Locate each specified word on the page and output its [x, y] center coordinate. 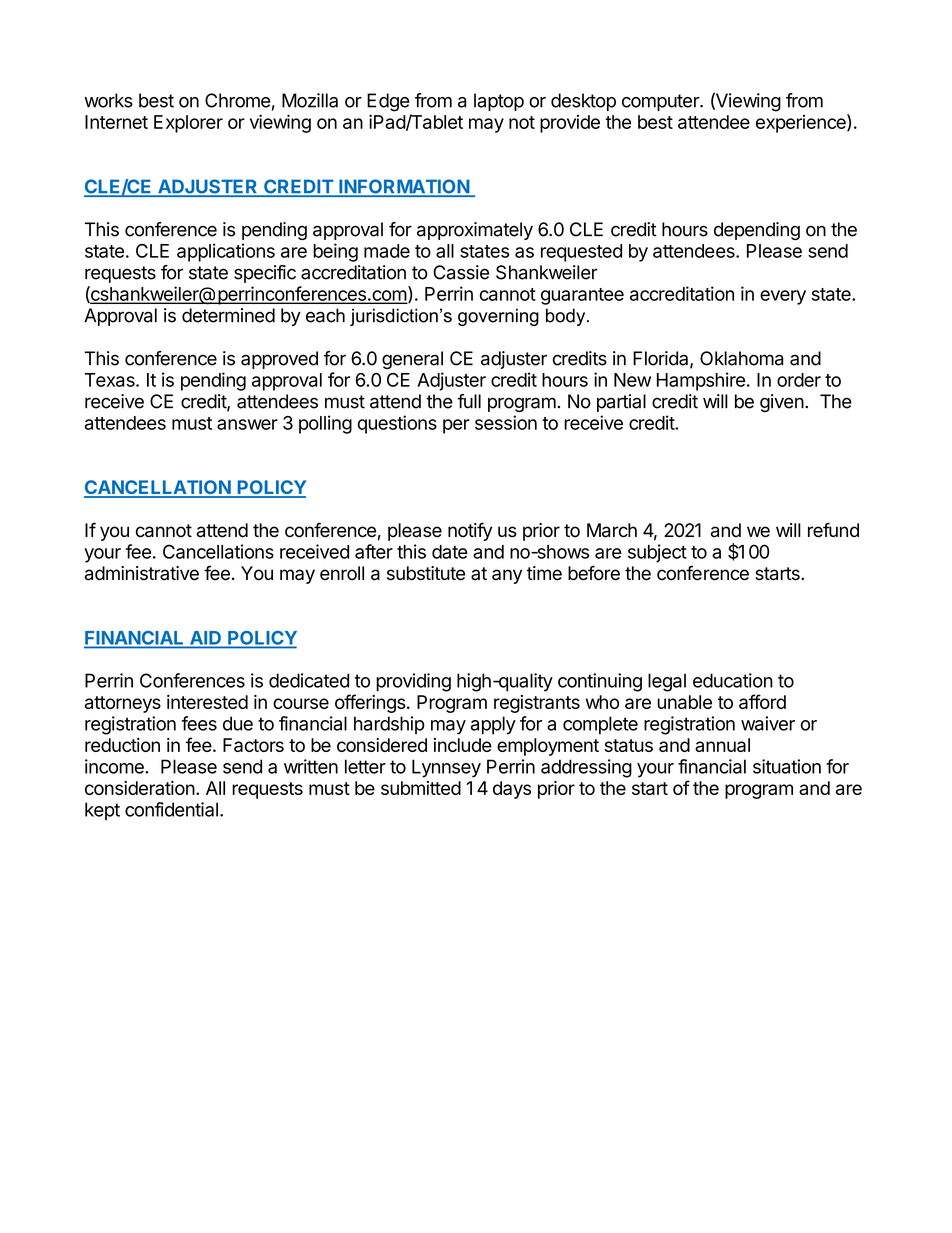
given [782, 403]
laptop [499, 102]
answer [247, 424]
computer [661, 102]
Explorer [188, 124]
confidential [171, 809]
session [506, 422]
